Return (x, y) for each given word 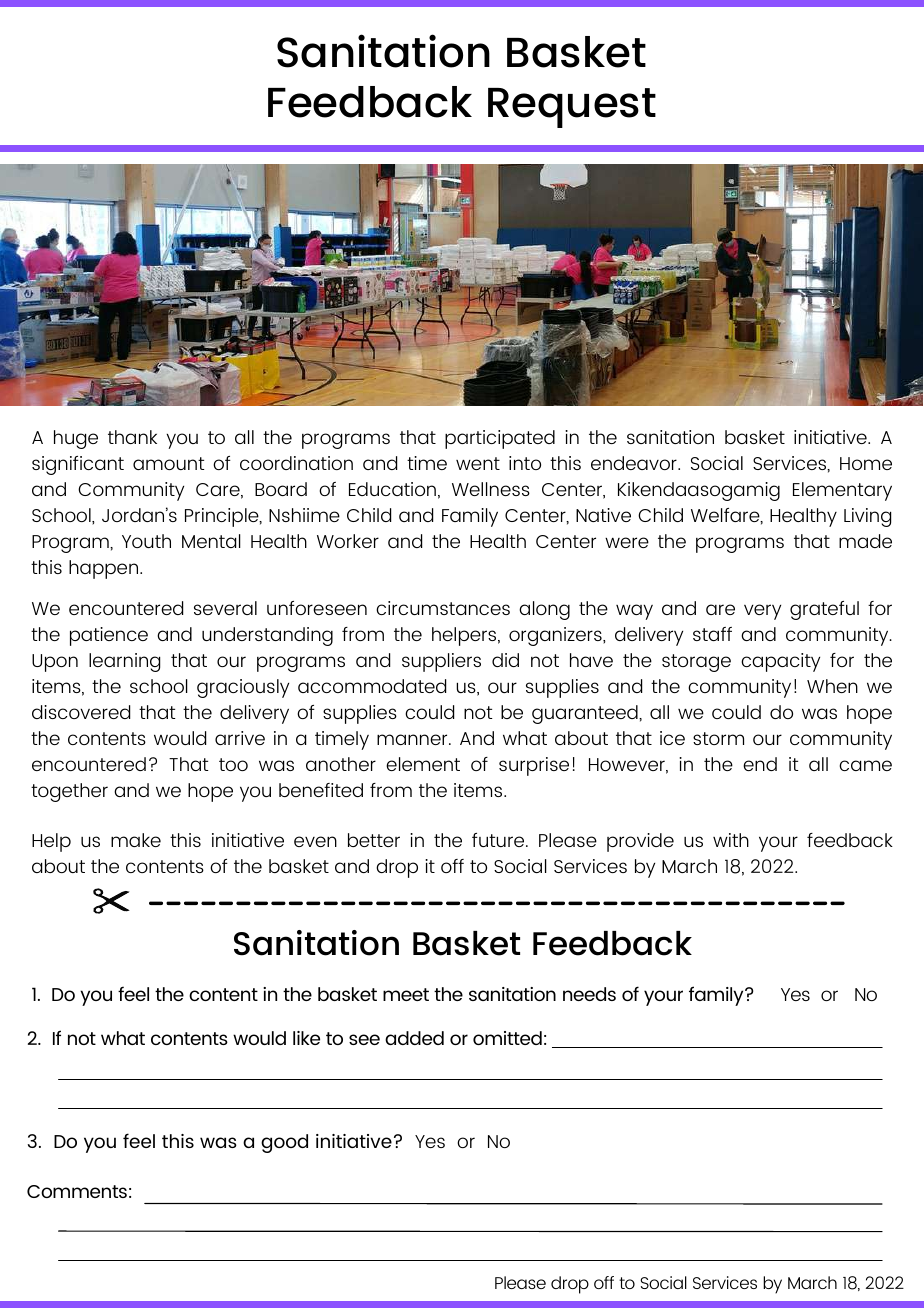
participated (500, 439)
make (136, 840)
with (731, 840)
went (478, 463)
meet (406, 994)
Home (866, 463)
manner (413, 739)
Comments (77, 1191)
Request (572, 108)
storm (718, 738)
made (865, 541)
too (233, 764)
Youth (146, 541)
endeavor (635, 463)
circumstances (443, 608)
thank (132, 437)
